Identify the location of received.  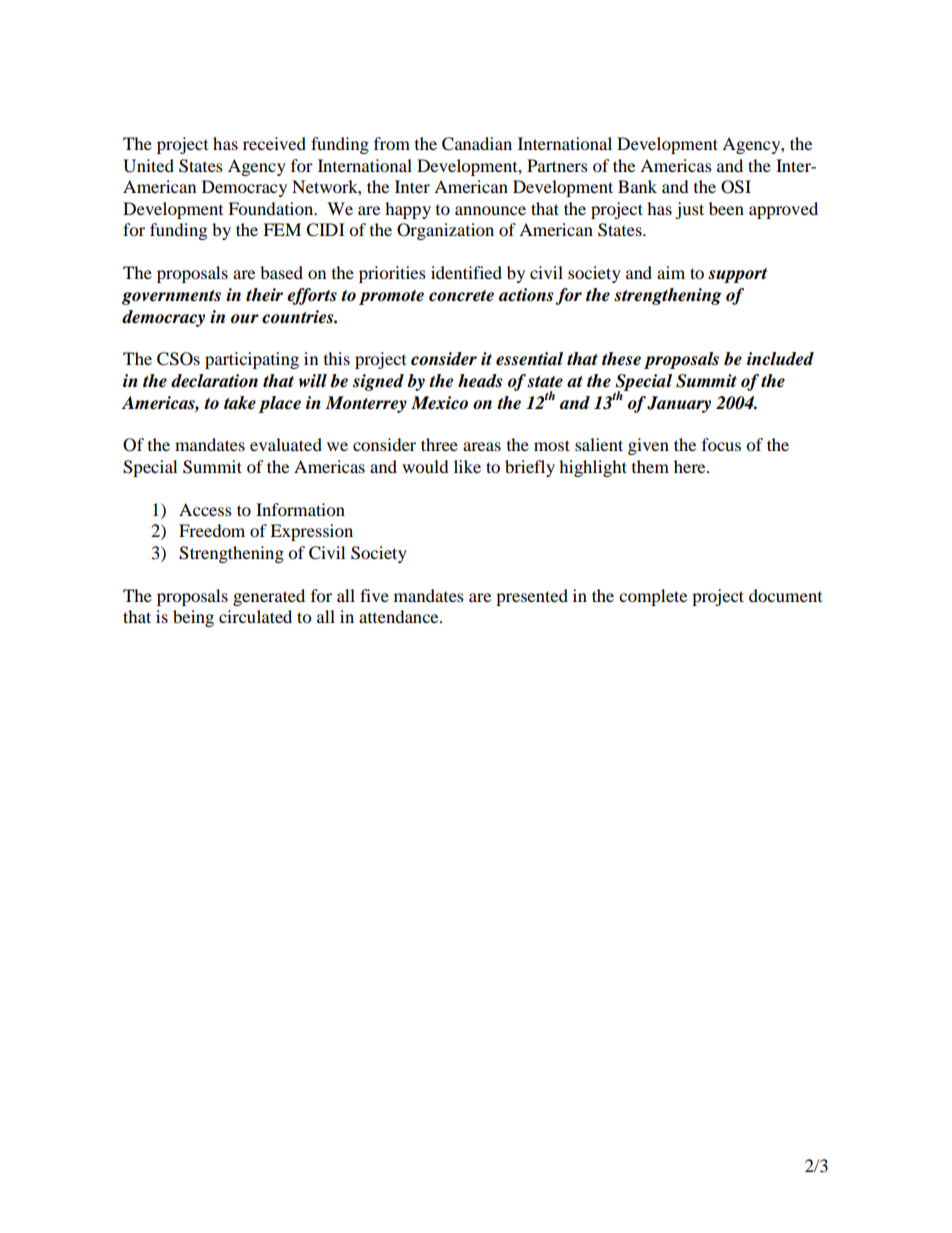
(274, 143).
